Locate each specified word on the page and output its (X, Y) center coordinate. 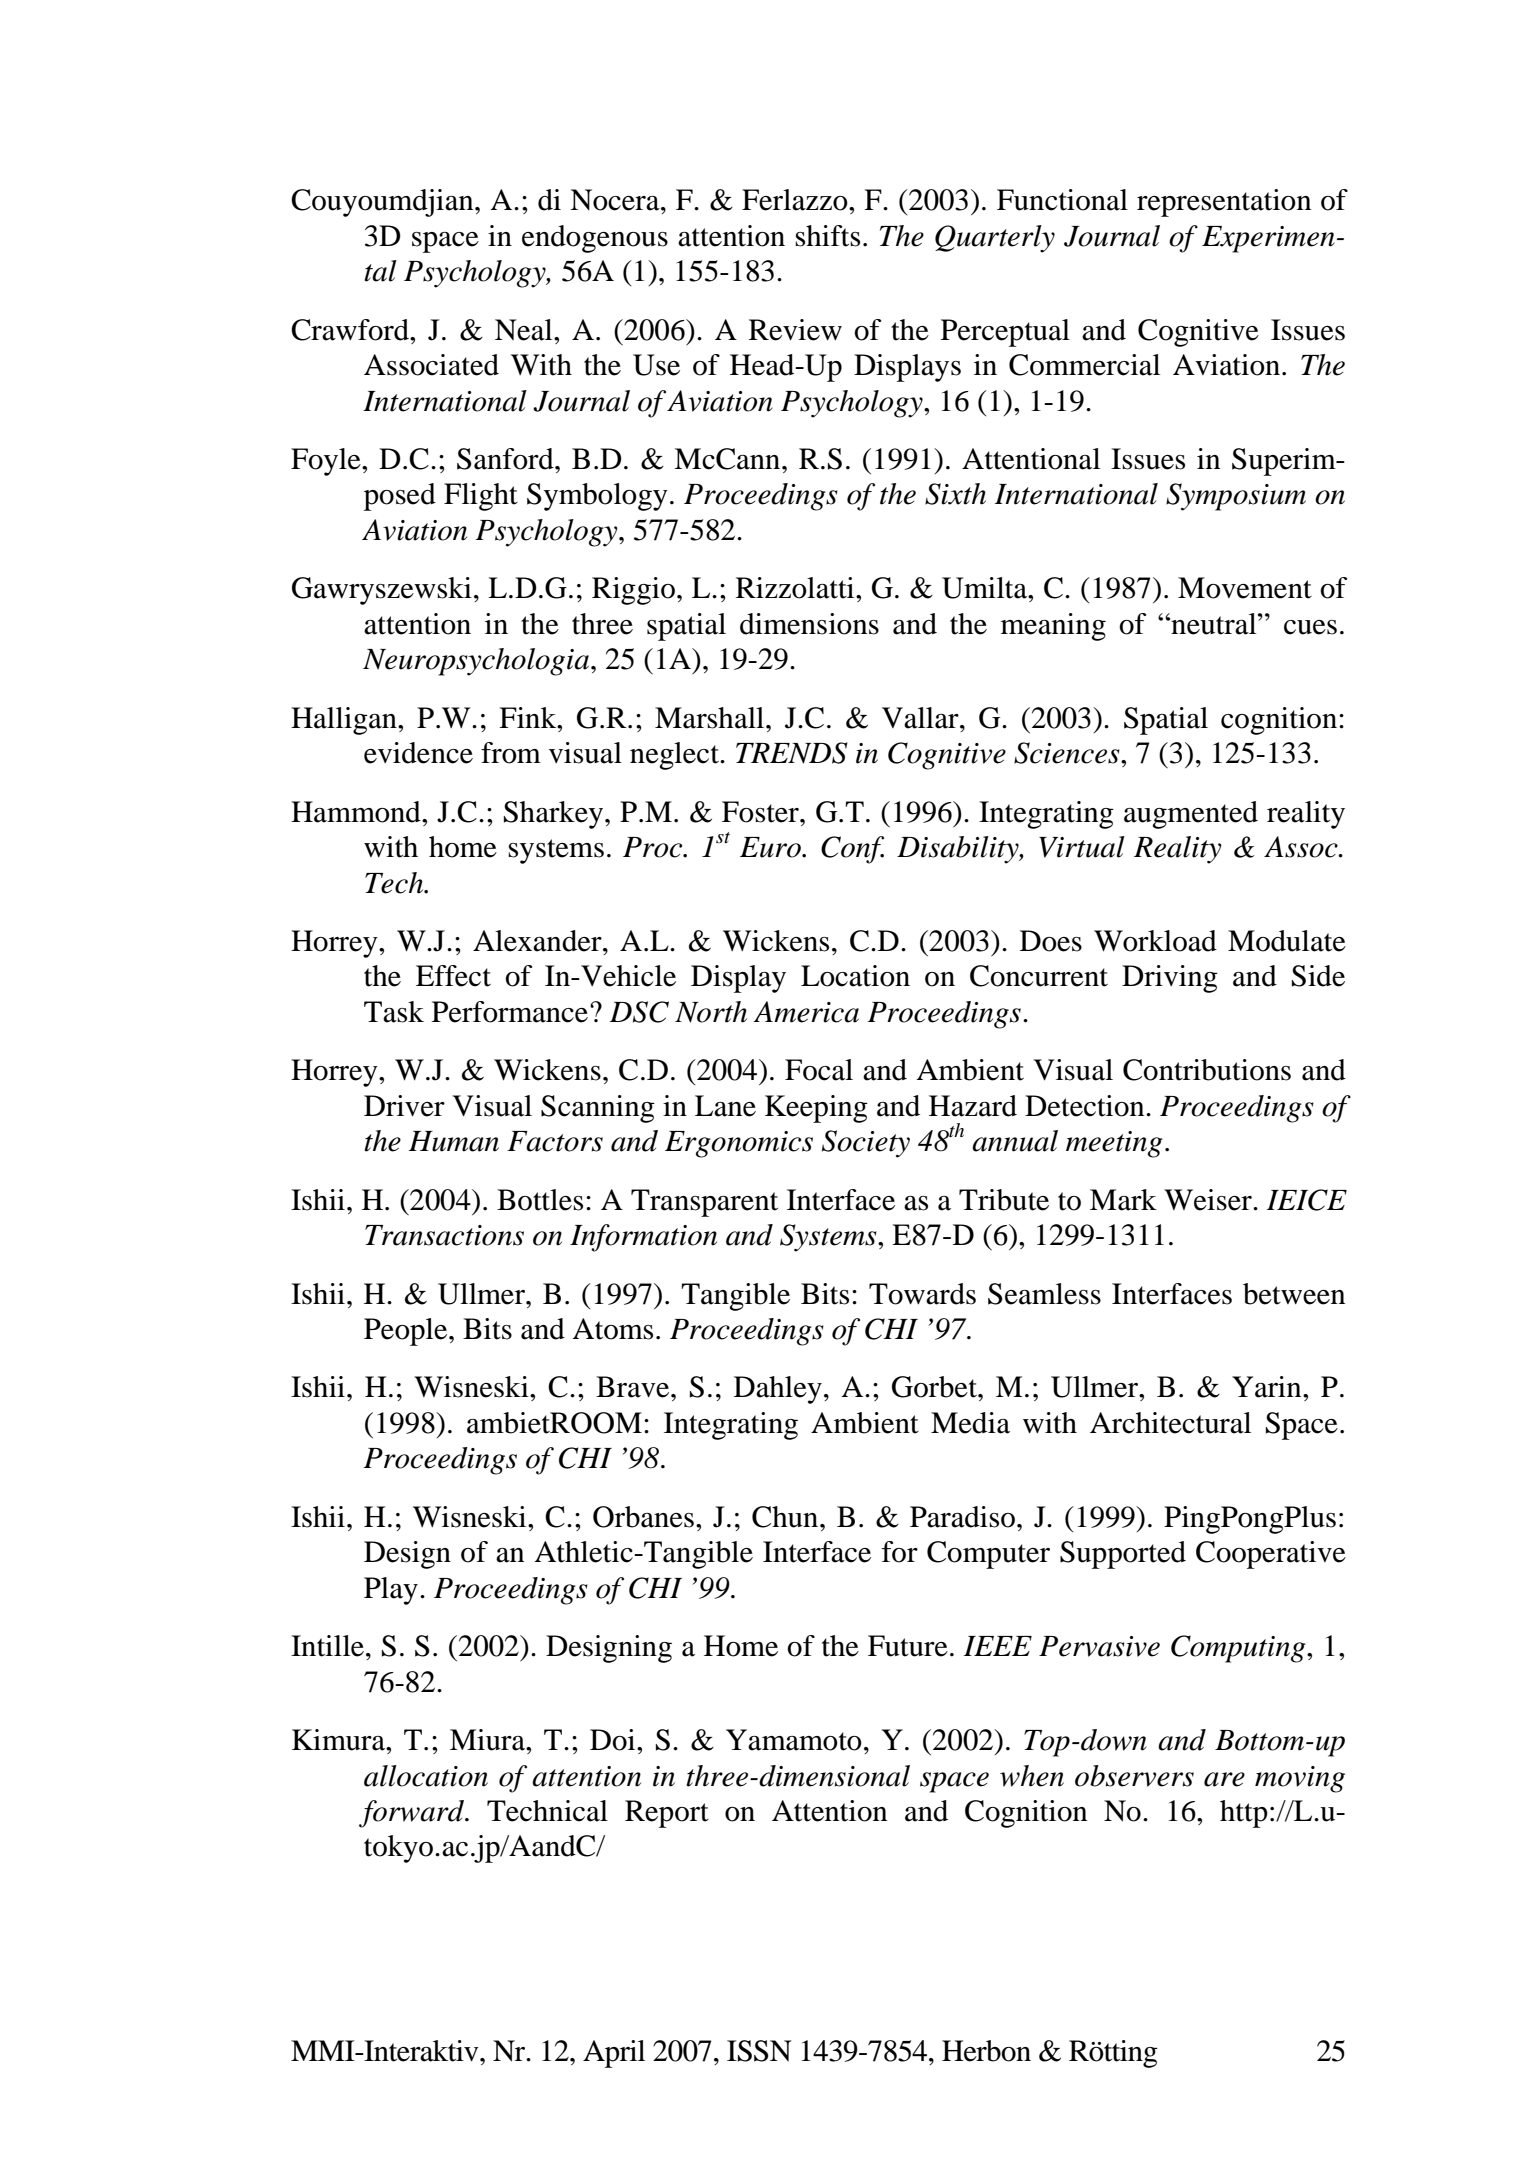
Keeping (816, 1109)
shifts (827, 236)
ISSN (759, 2051)
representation (1224, 203)
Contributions (1207, 1070)
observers (1134, 1776)
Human (454, 1141)
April (614, 2054)
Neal (525, 330)
